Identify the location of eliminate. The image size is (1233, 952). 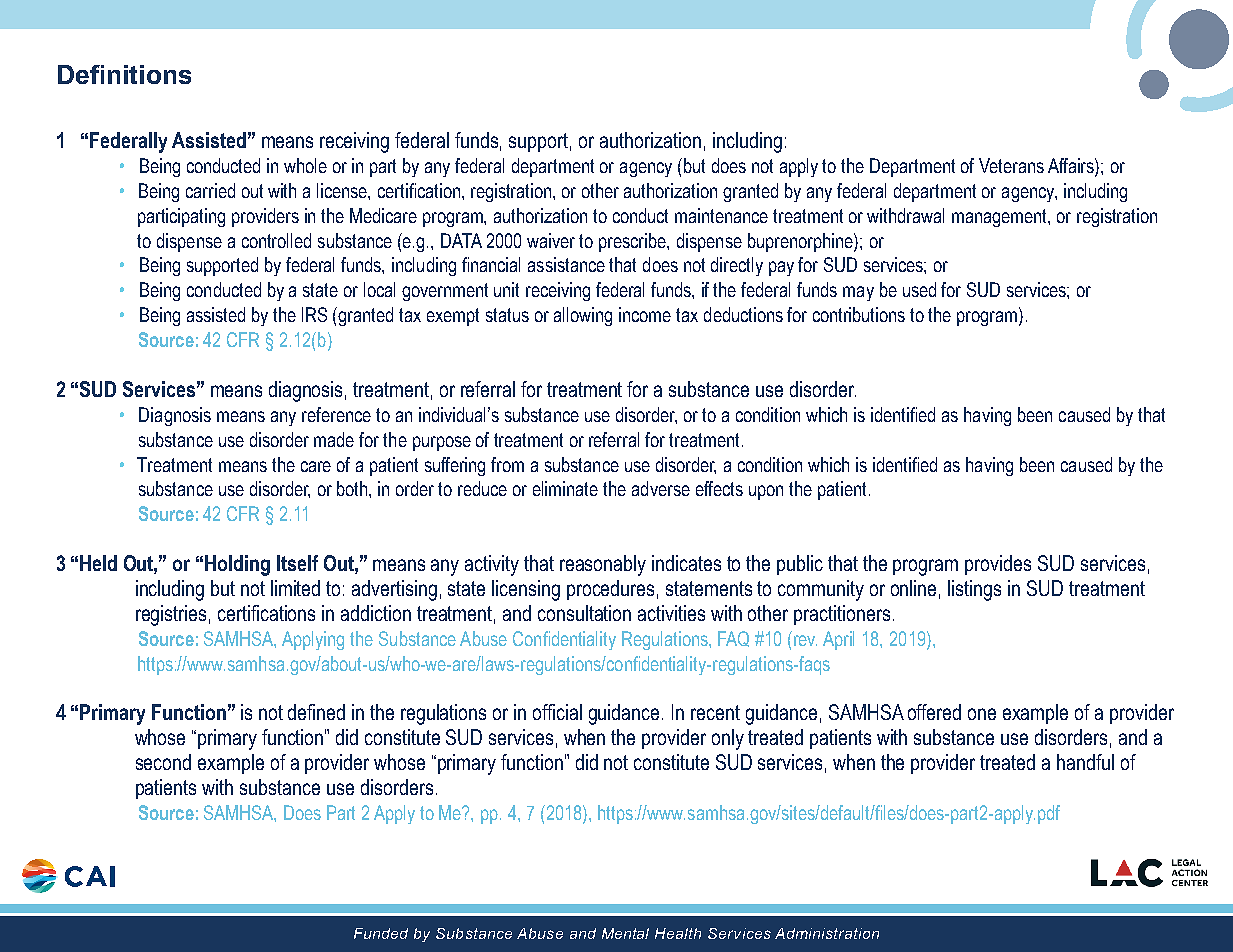
(565, 488).
